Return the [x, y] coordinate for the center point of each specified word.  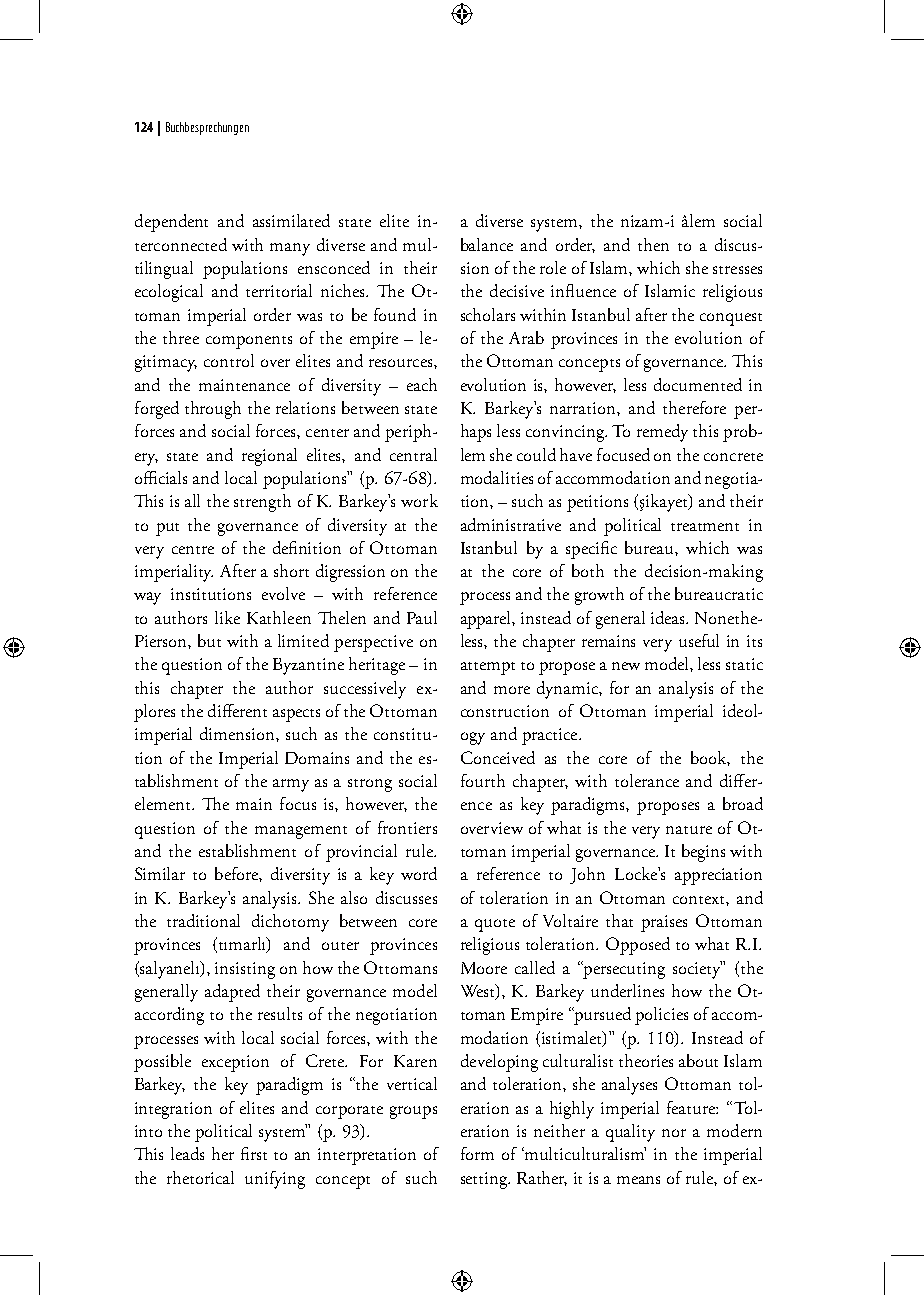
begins [703, 853]
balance [487, 244]
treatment [705, 527]
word [419, 873]
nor [674, 1133]
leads [187, 1153]
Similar [160, 873]
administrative [511, 524]
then [653, 244]
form [477, 1153]
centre [193, 550]
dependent [171, 223]
